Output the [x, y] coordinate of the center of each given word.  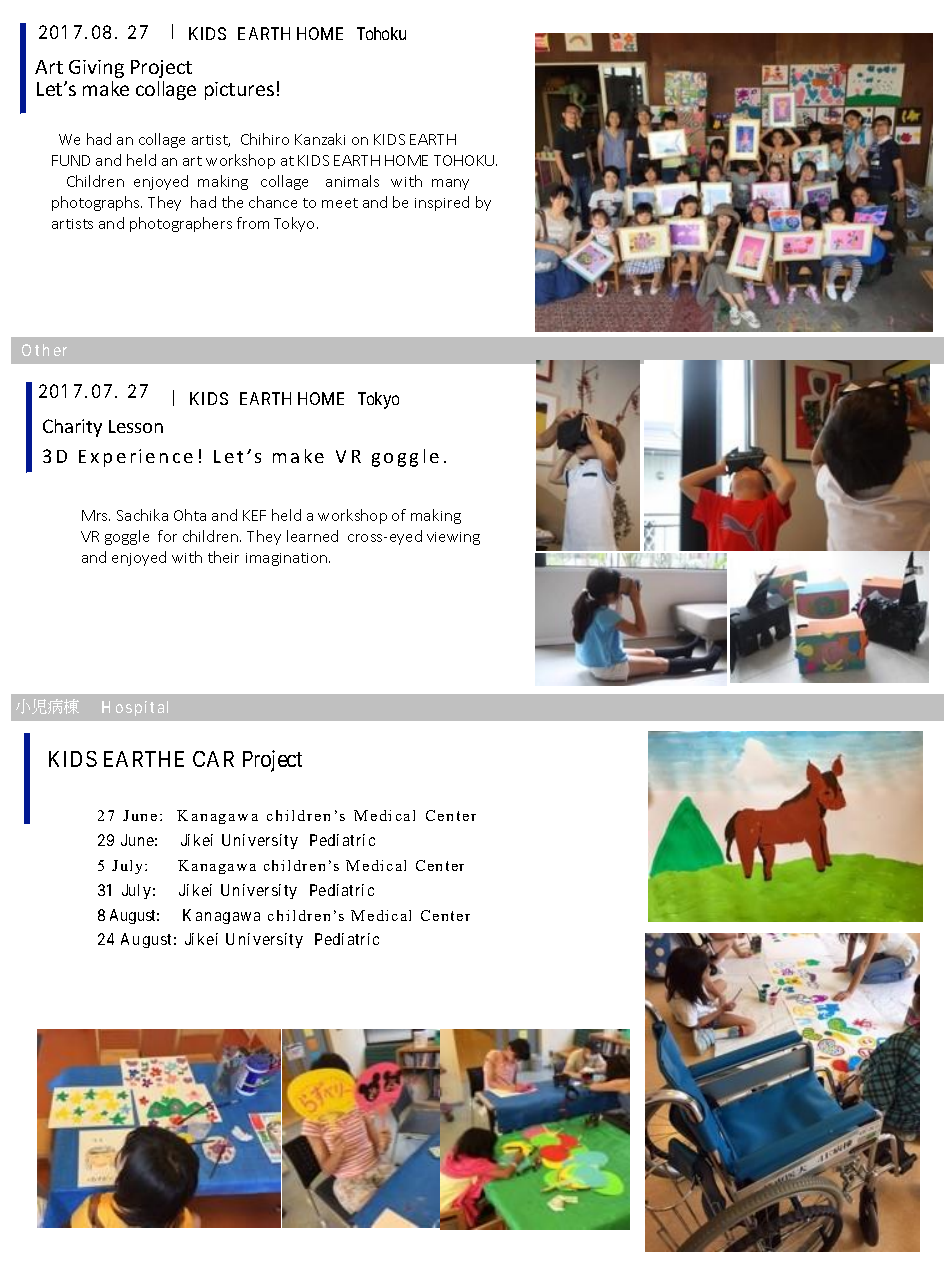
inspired [442, 203]
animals [352, 181]
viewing [453, 538]
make [106, 88]
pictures [239, 91]
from [253, 223]
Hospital [135, 708]
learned [312, 536]
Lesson [136, 426]
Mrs [96, 515]
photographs [97, 203]
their [223, 557]
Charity [72, 428]
